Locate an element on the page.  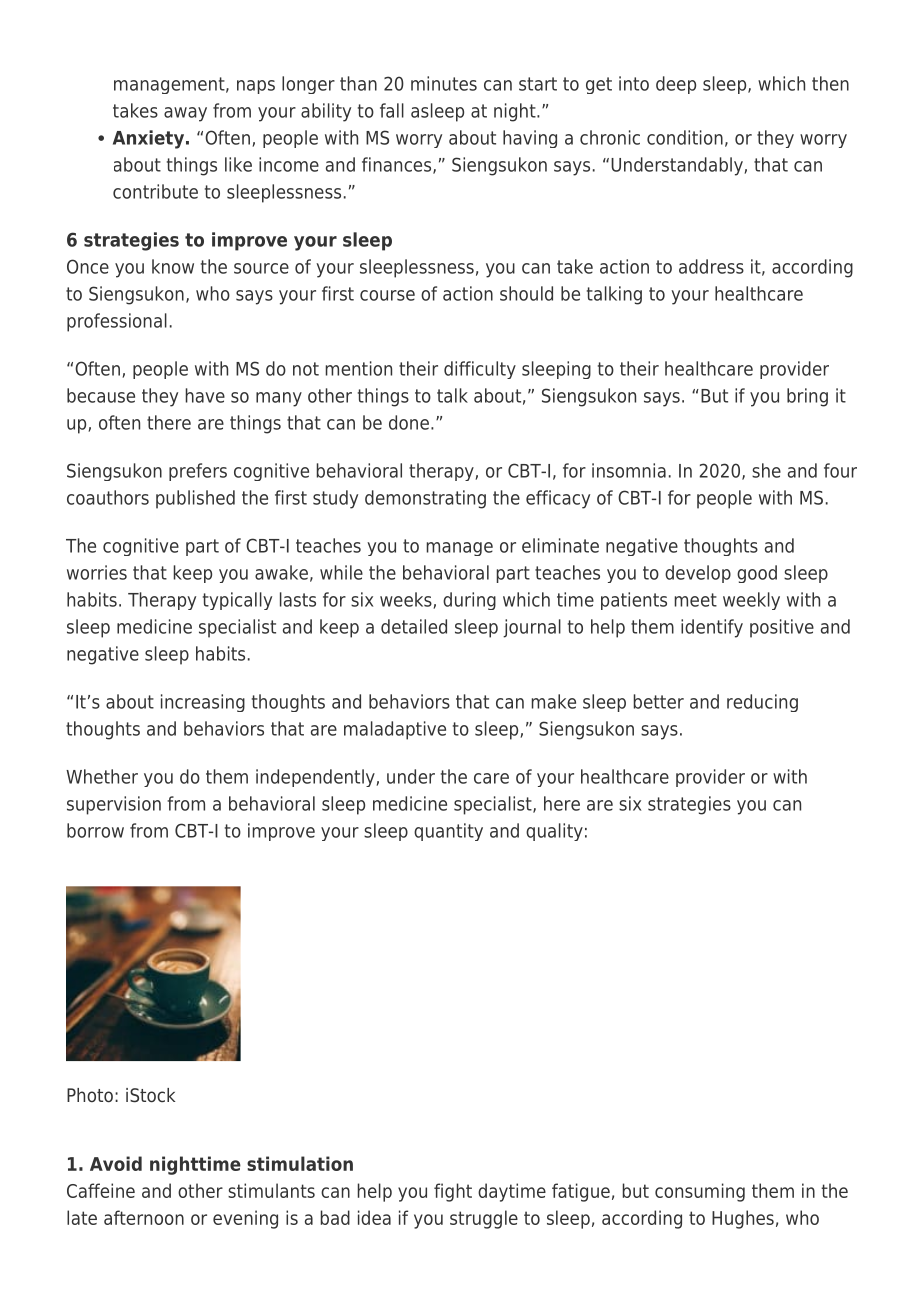
borrow is located at coordinates (95, 830).
